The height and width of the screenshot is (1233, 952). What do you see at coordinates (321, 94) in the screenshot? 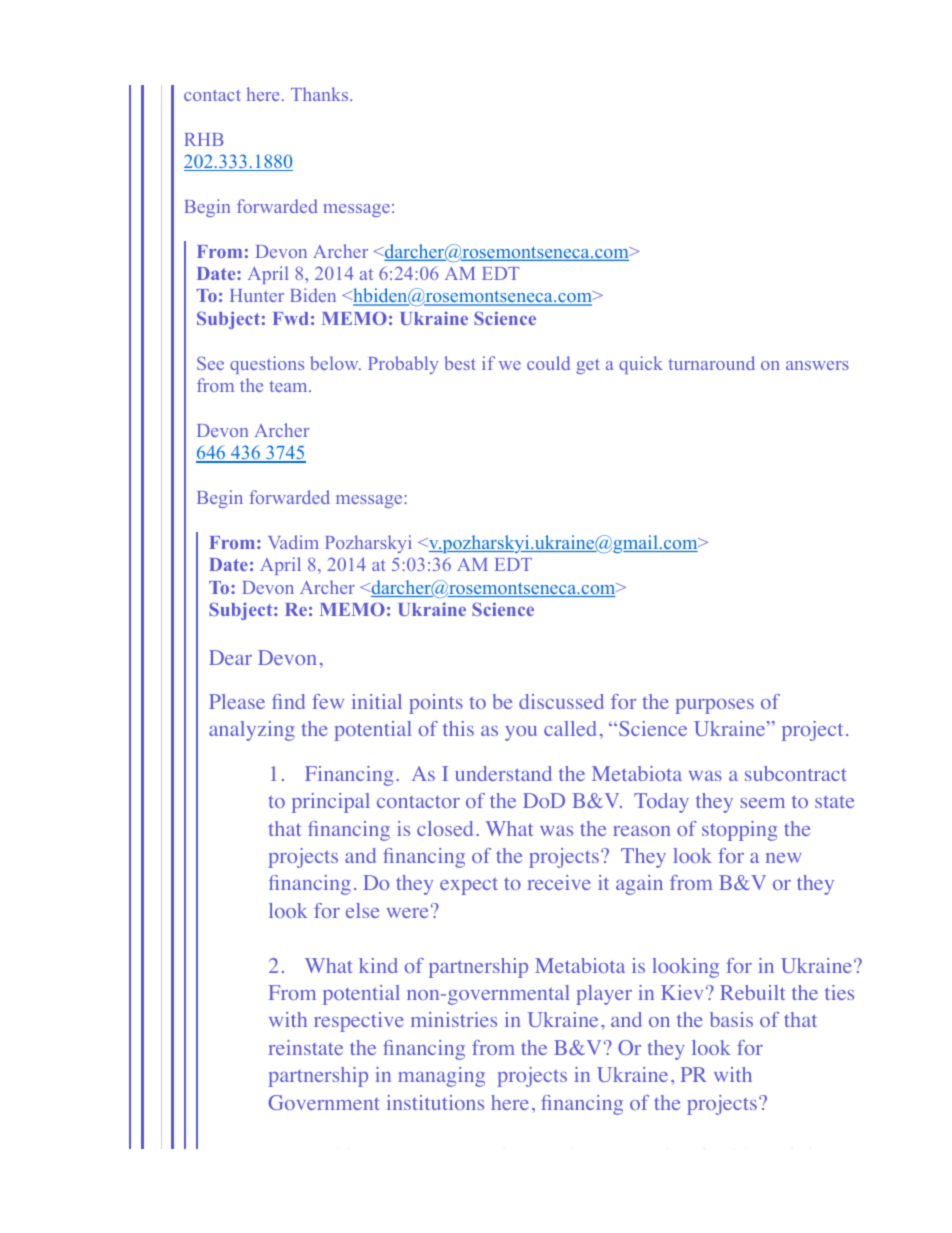
I see `Thanks` at bounding box center [321, 94].
